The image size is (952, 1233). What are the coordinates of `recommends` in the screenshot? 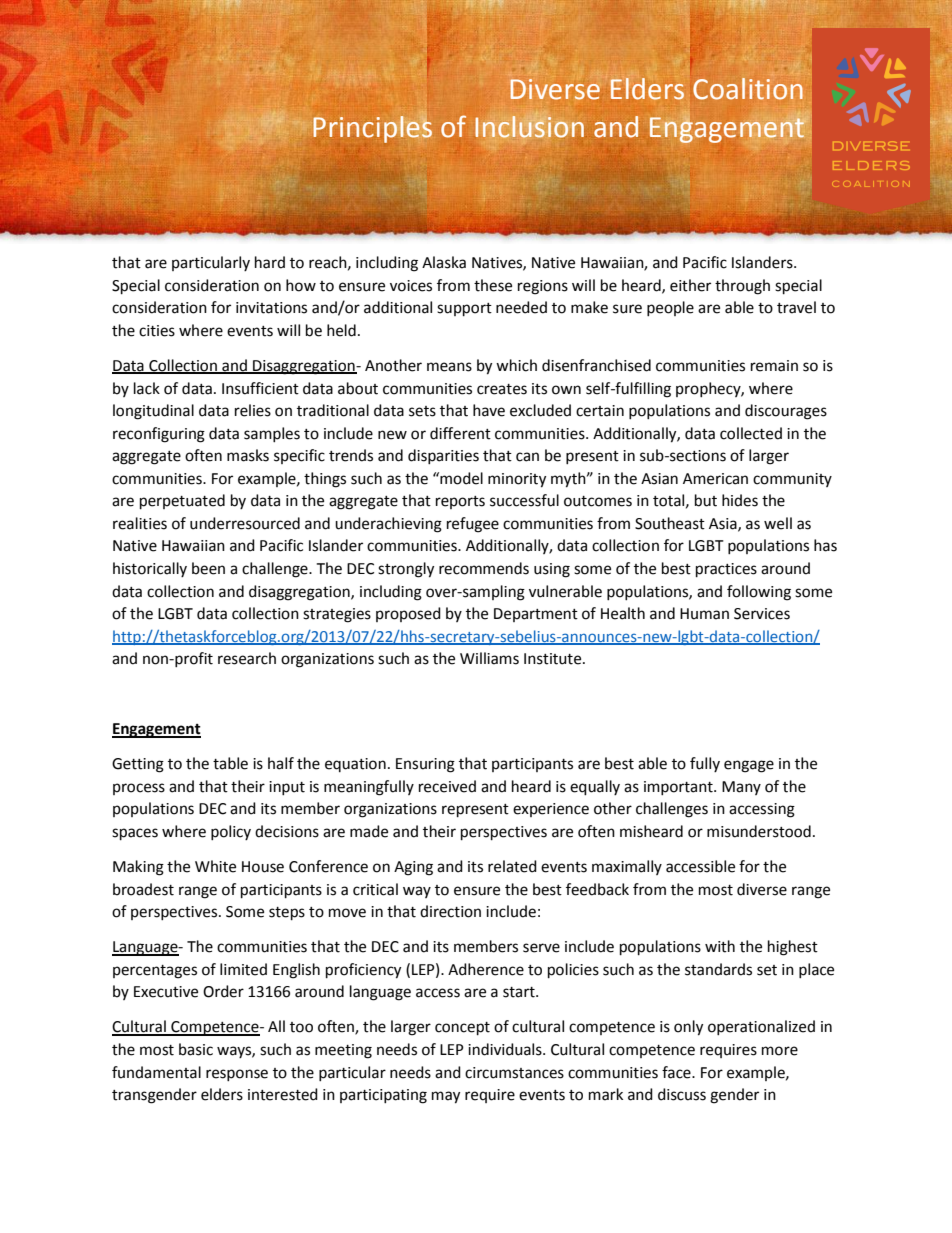 It's located at (484, 568).
